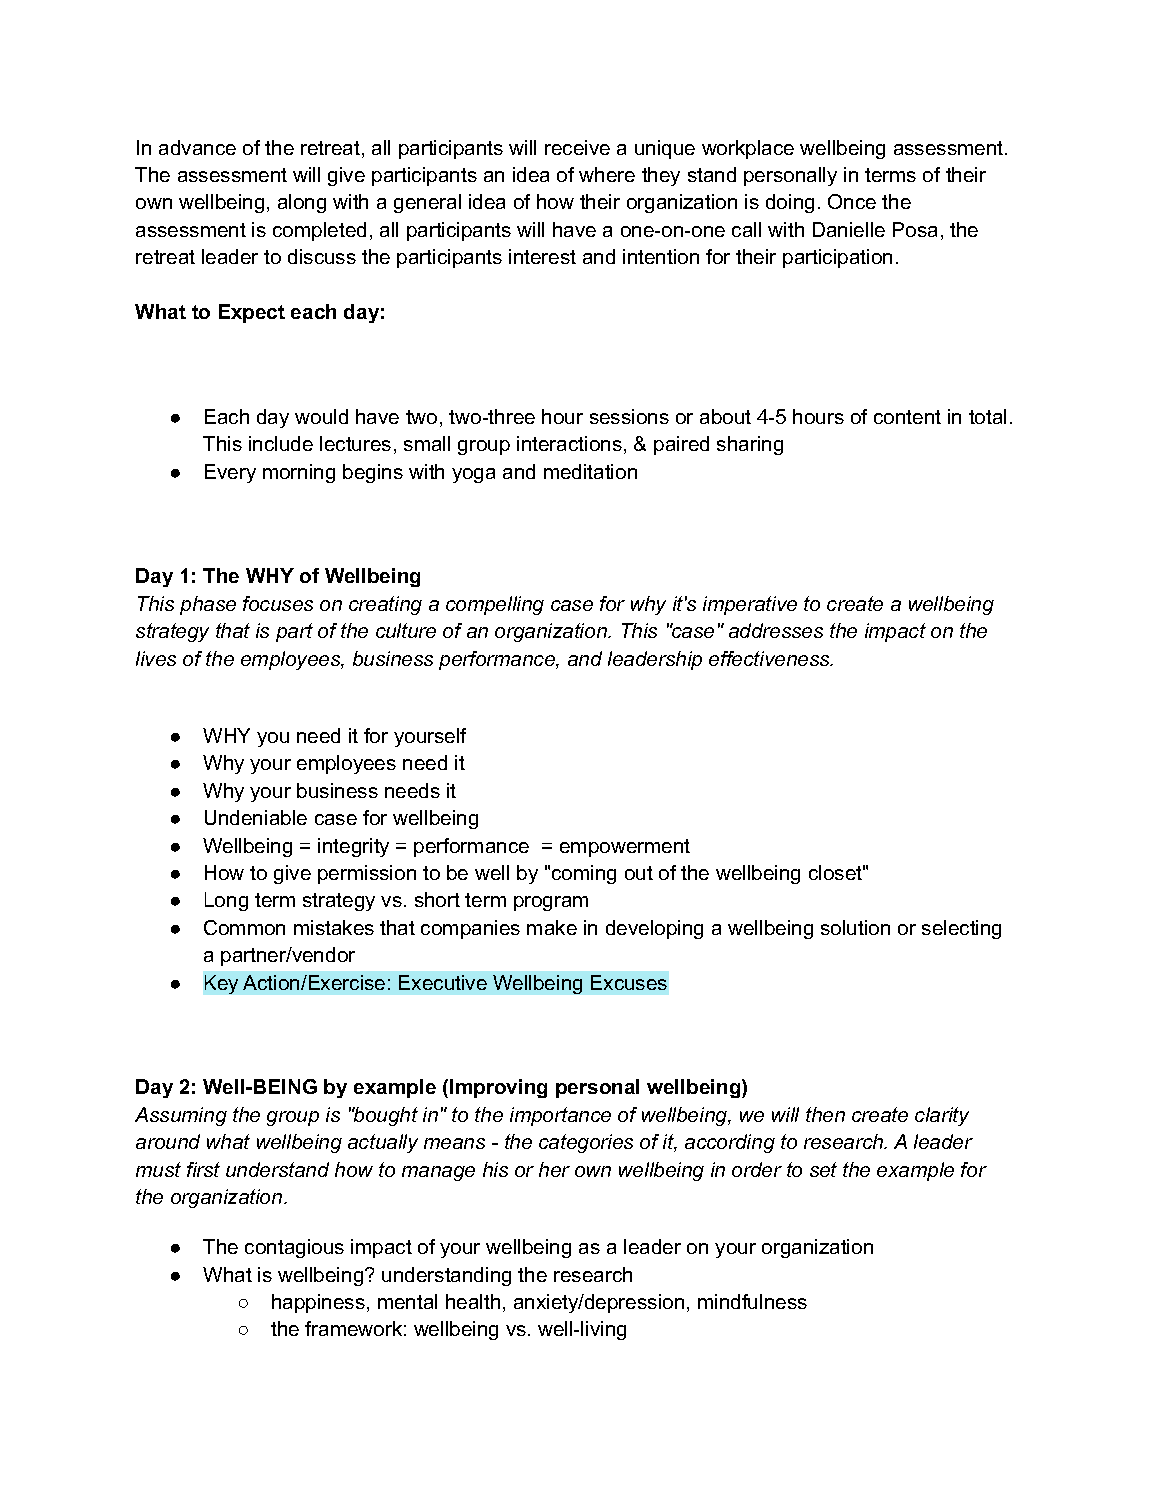 This screenshot has height=1492, width=1153. Describe the element at coordinates (752, 1301) in the screenshot. I see `mindfulness` at that location.
